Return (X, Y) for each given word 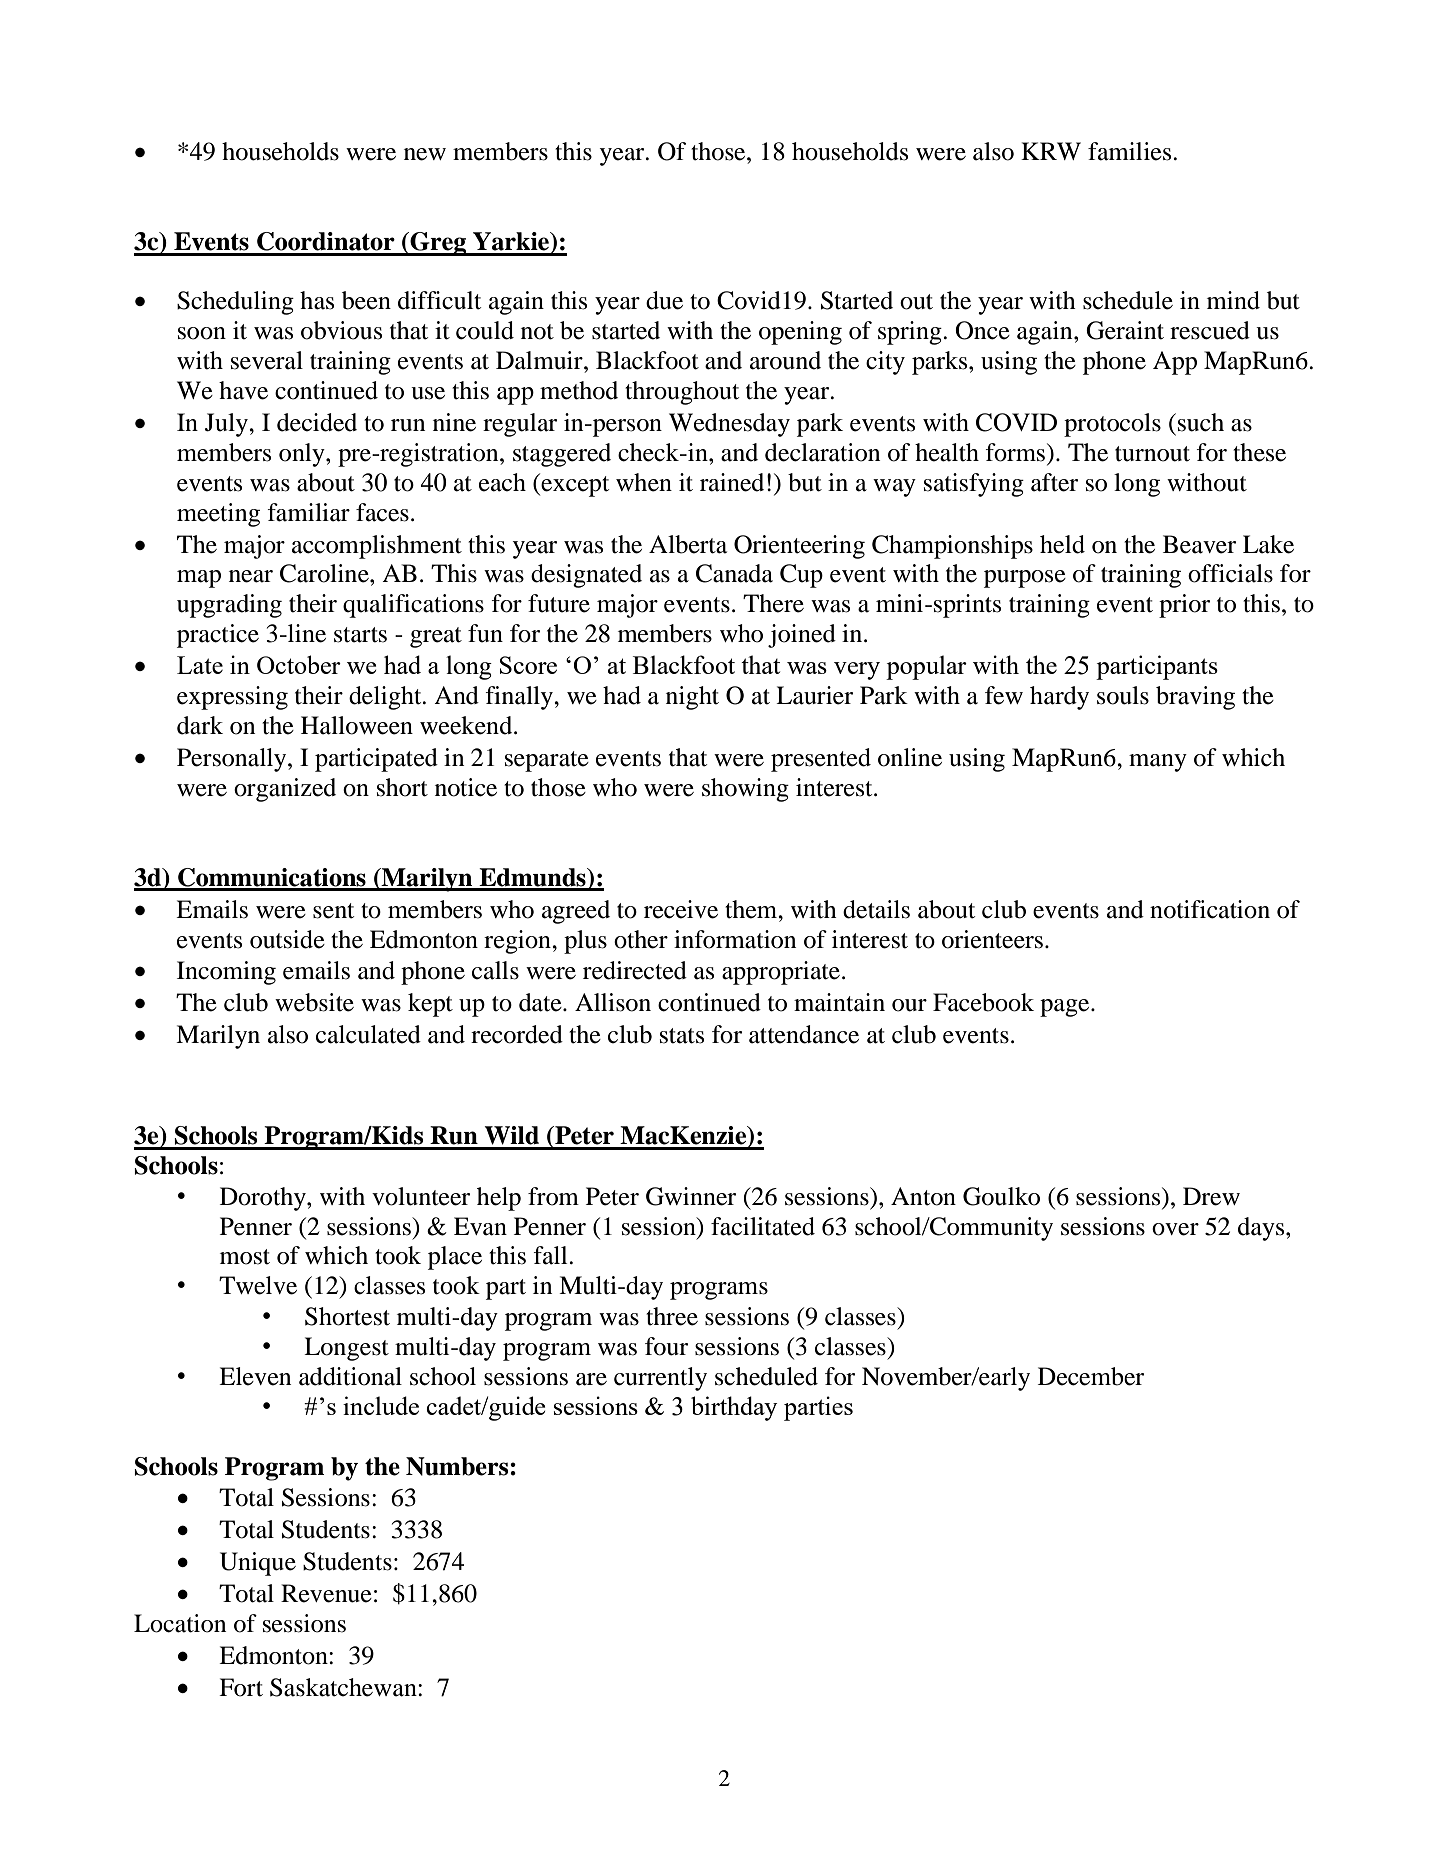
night (692, 698)
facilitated (763, 1226)
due (664, 300)
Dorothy (264, 1199)
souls (1123, 695)
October (299, 664)
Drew (1211, 1196)
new (425, 154)
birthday (734, 1408)
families (1131, 151)
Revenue (326, 1593)
